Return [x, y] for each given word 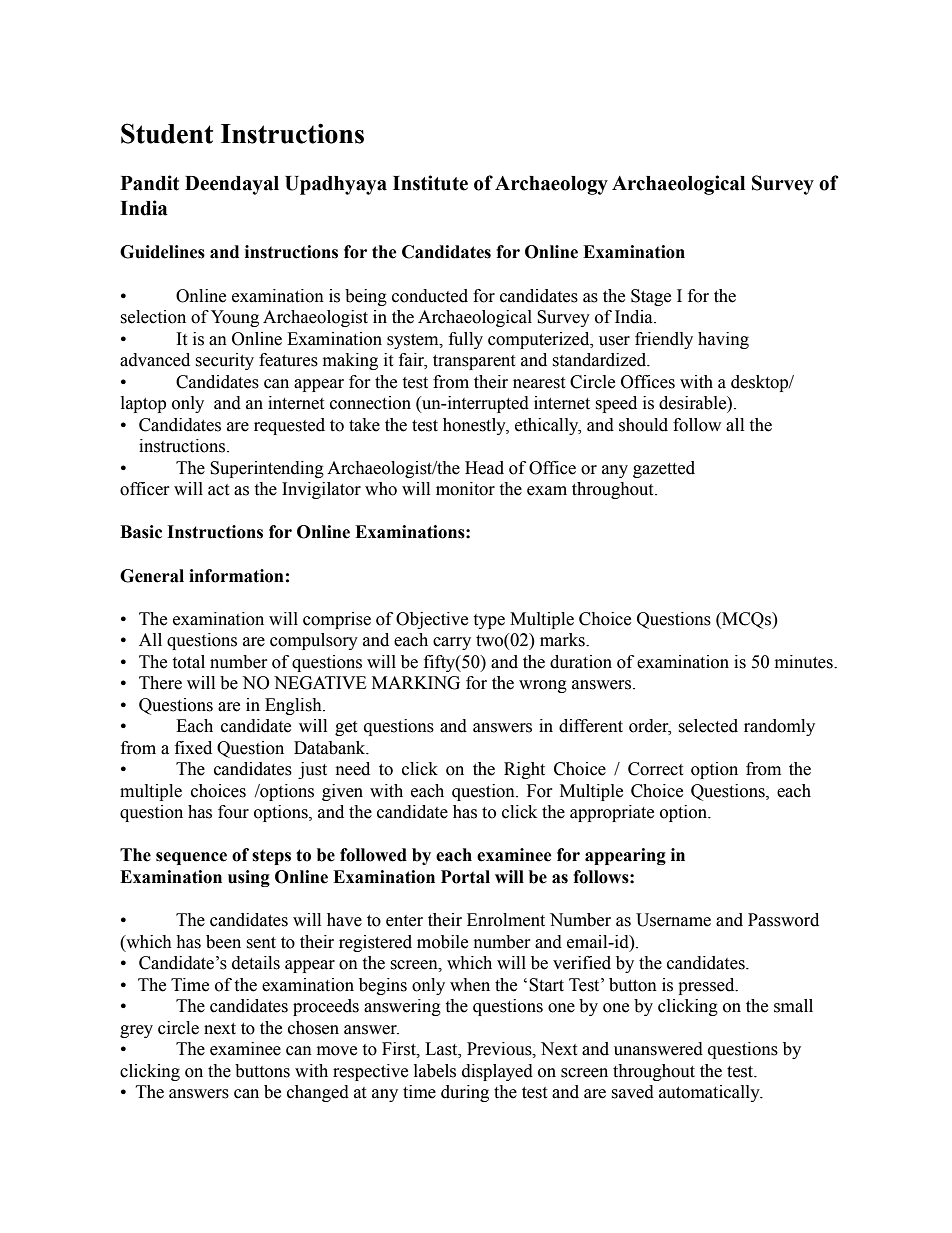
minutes [805, 662]
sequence [191, 858]
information [236, 576]
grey [136, 1031]
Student [167, 133]
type [489, 621]
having [723, 340]
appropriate [612, 813]
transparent [474, 362]
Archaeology [551, 185]
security [224, 361]
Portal [465, 877]
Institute [430, 183]
